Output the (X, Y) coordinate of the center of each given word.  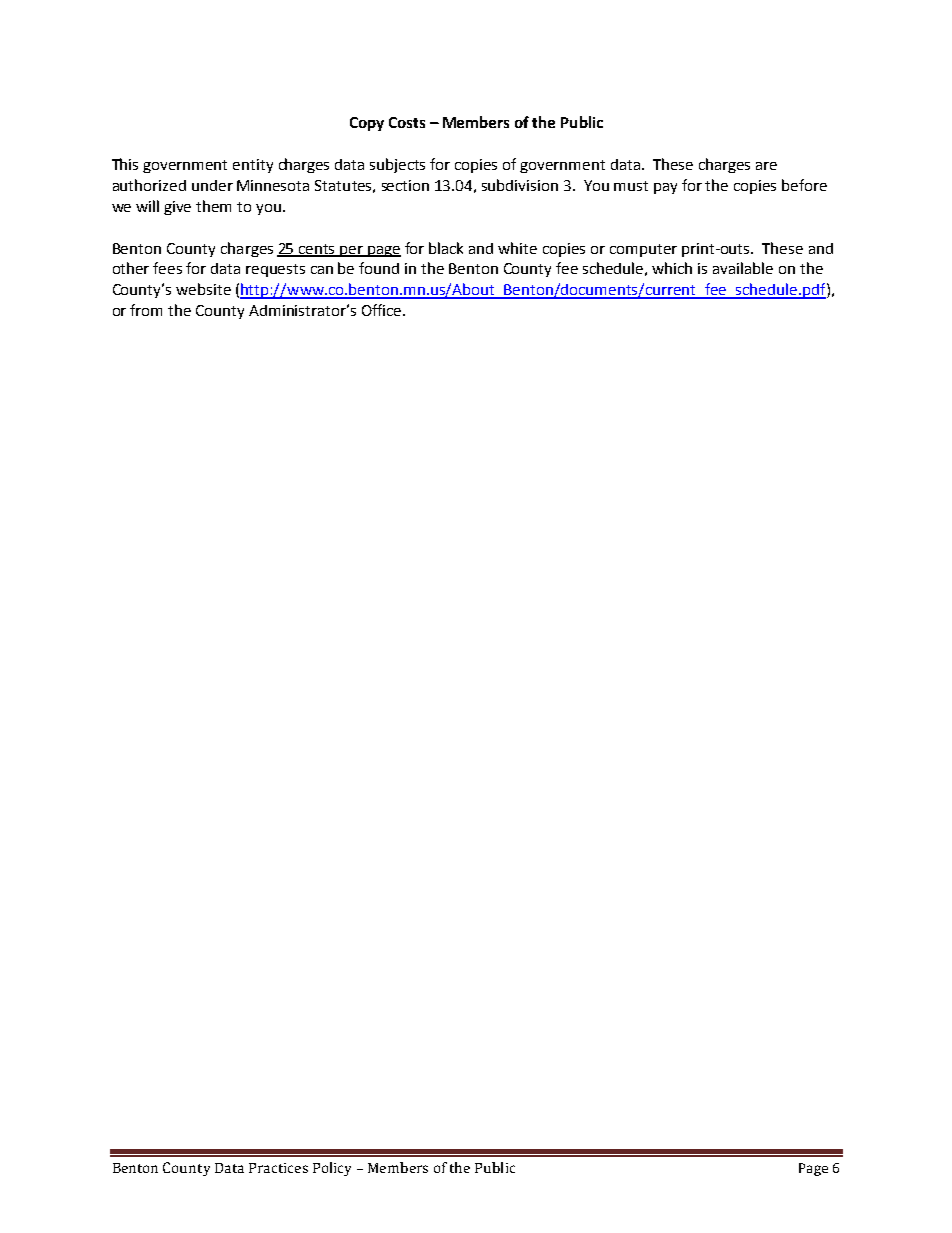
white (517, 248)
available (743, 268)
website (203, 289)
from (146, 310)
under (212, 185)
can (322, 270)
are (766, 166)
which (672, 268)
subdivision (520, 185)
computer (643, 250)
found (379, 268)
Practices (278, 1168)
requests (275, 270)
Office (383, 310)
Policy (332, 1169)
